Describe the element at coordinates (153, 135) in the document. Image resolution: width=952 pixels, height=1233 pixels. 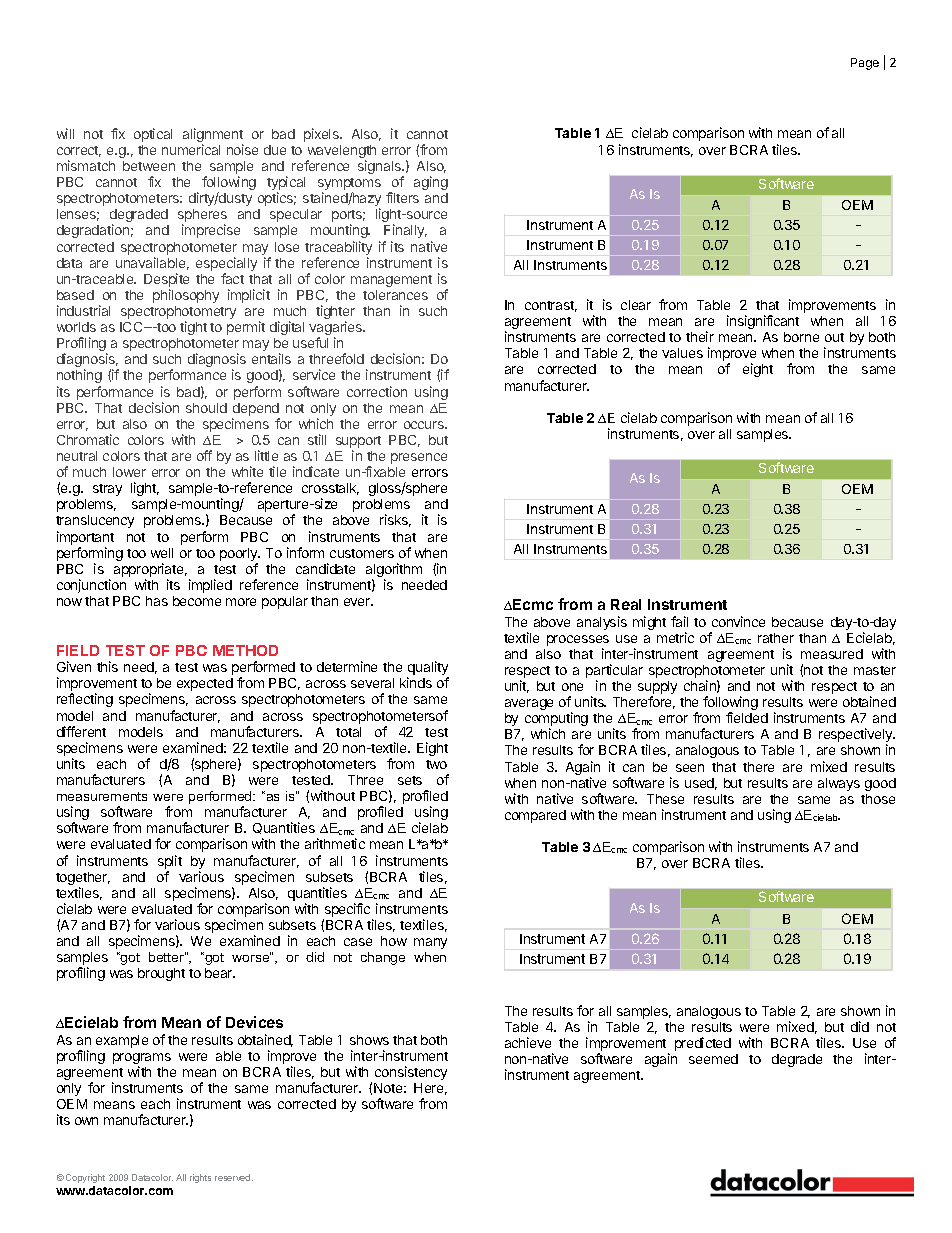
I see `optical` at that location.
